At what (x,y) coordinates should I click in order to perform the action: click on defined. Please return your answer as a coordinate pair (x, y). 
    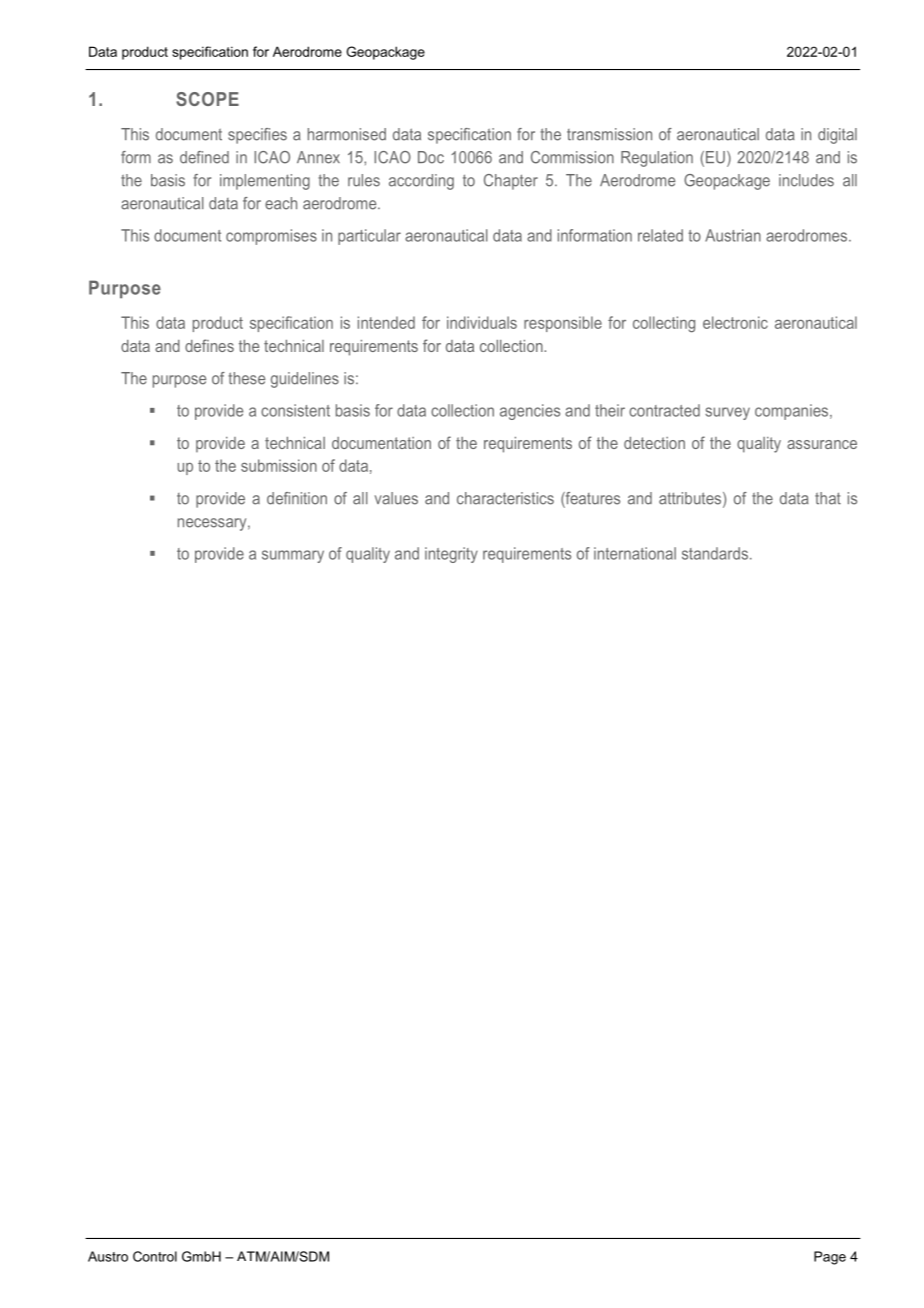
    Looking at the image, I should click on (204, 157).
